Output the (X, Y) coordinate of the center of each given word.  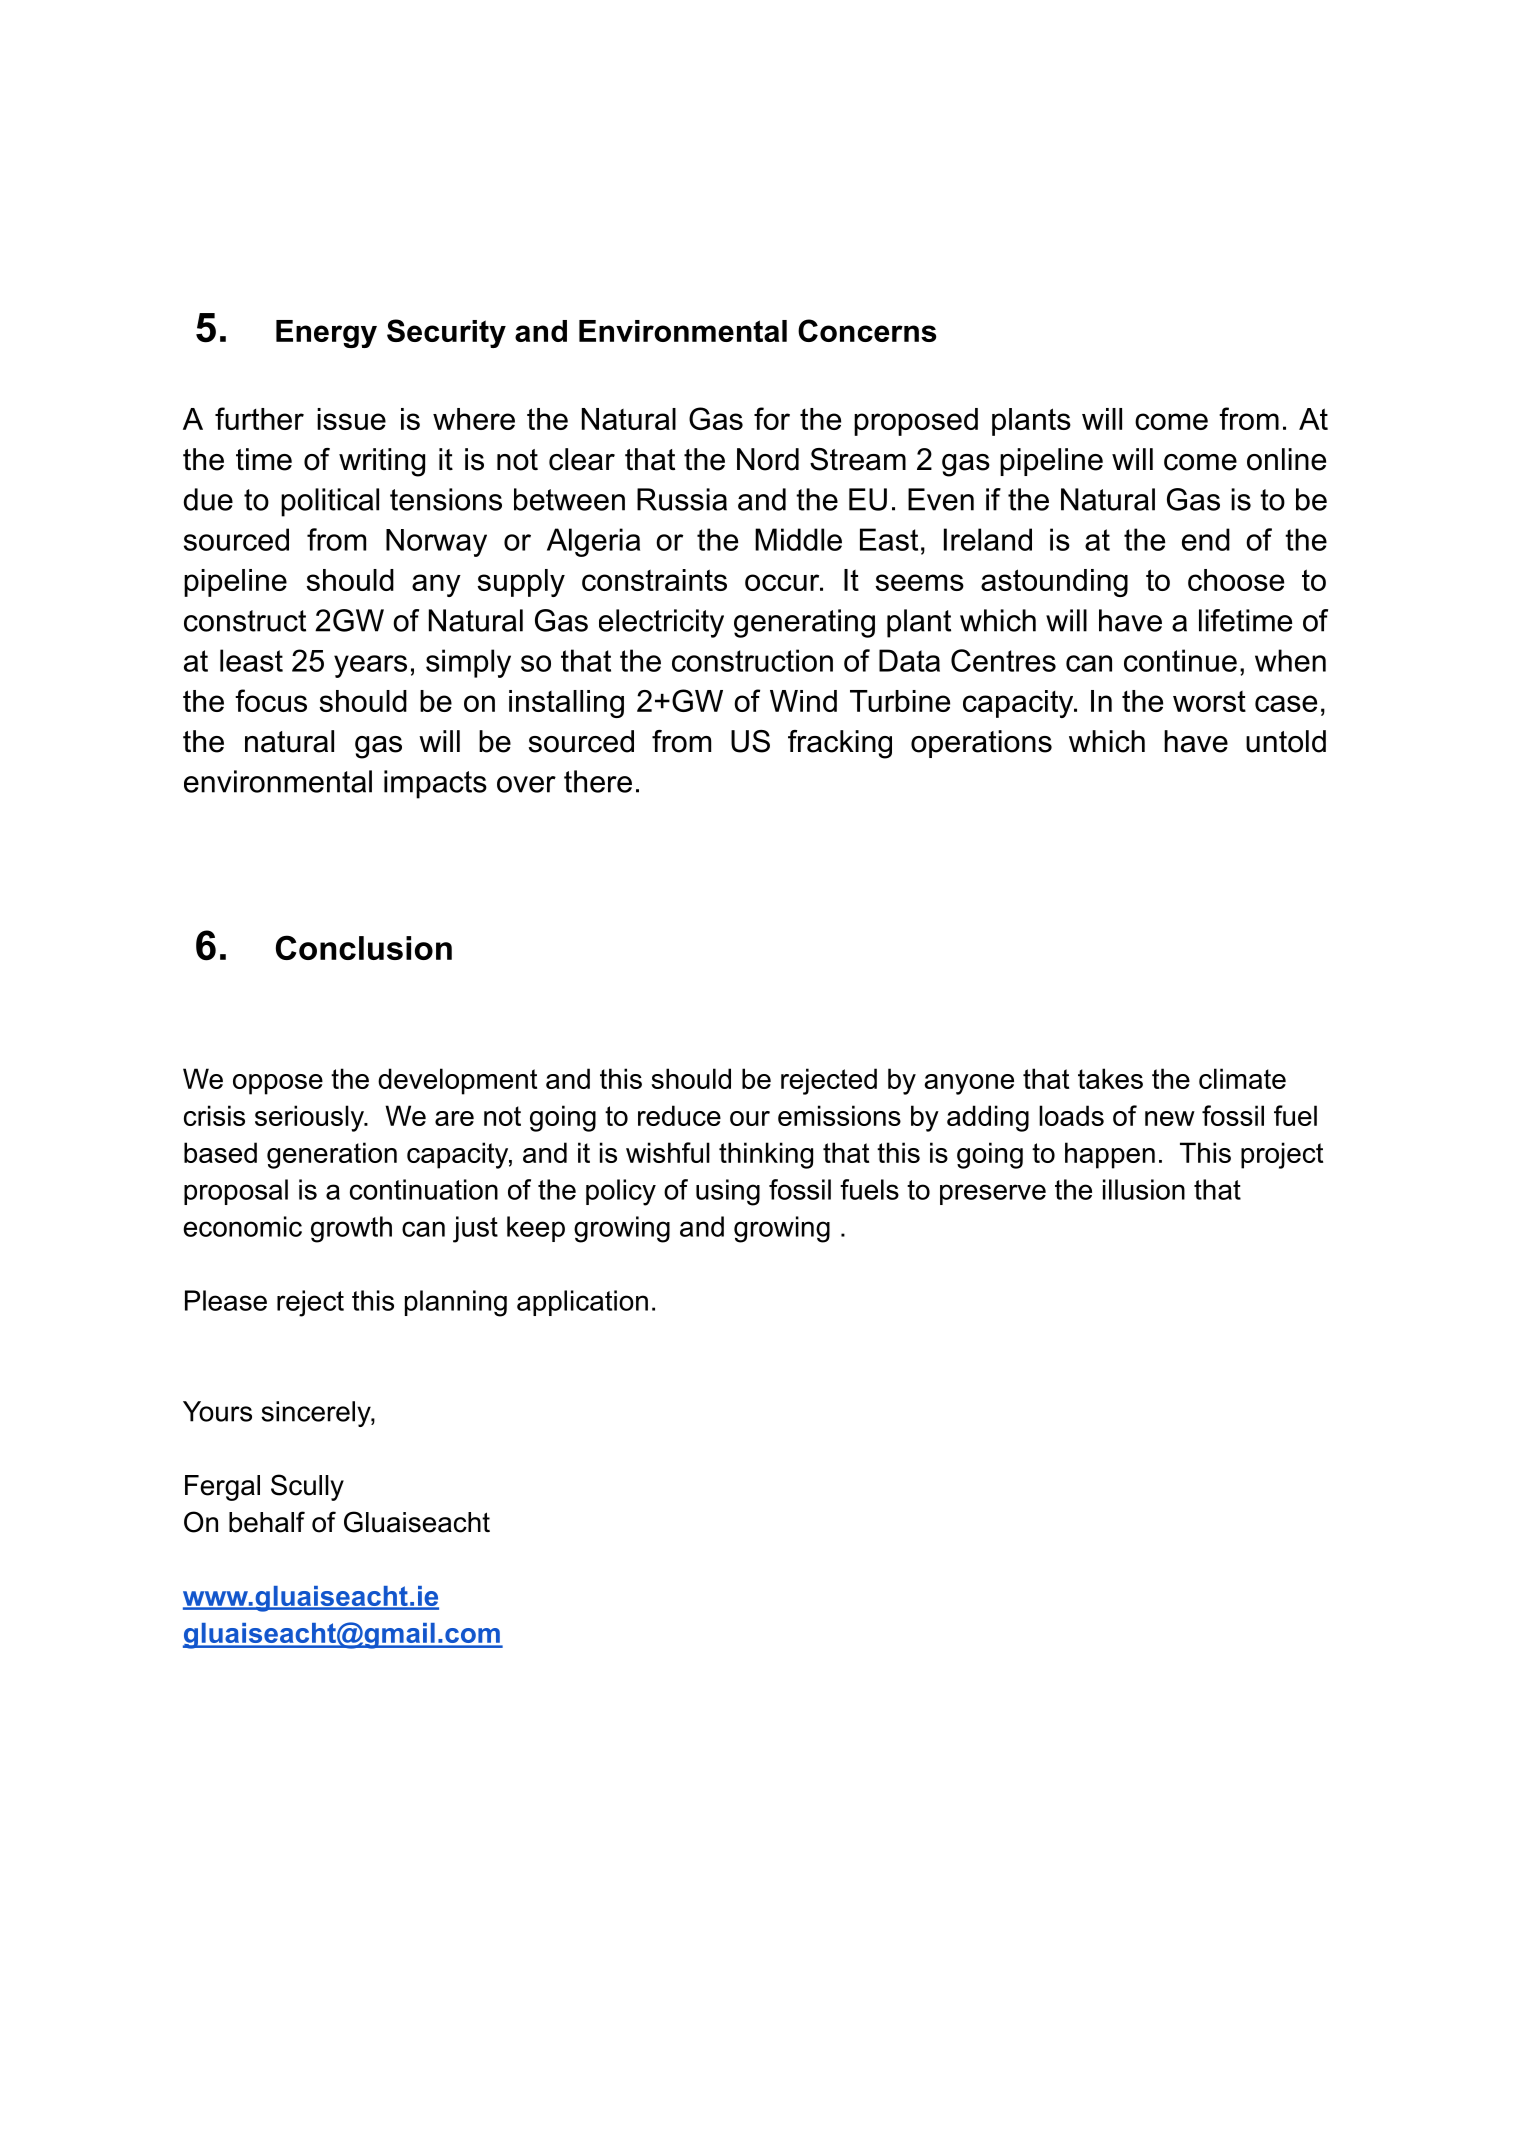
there (598, 781)
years (370, 666)
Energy (326, 334)
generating (804, 623)
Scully (307, 1487)
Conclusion (364, 947)
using (728, 1192)
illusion (1144, 1189)
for (772, 418)
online (1286, 459)
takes (1110, 1078)
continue (1180, 660)
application (582, 1303)
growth (351, 1229)
